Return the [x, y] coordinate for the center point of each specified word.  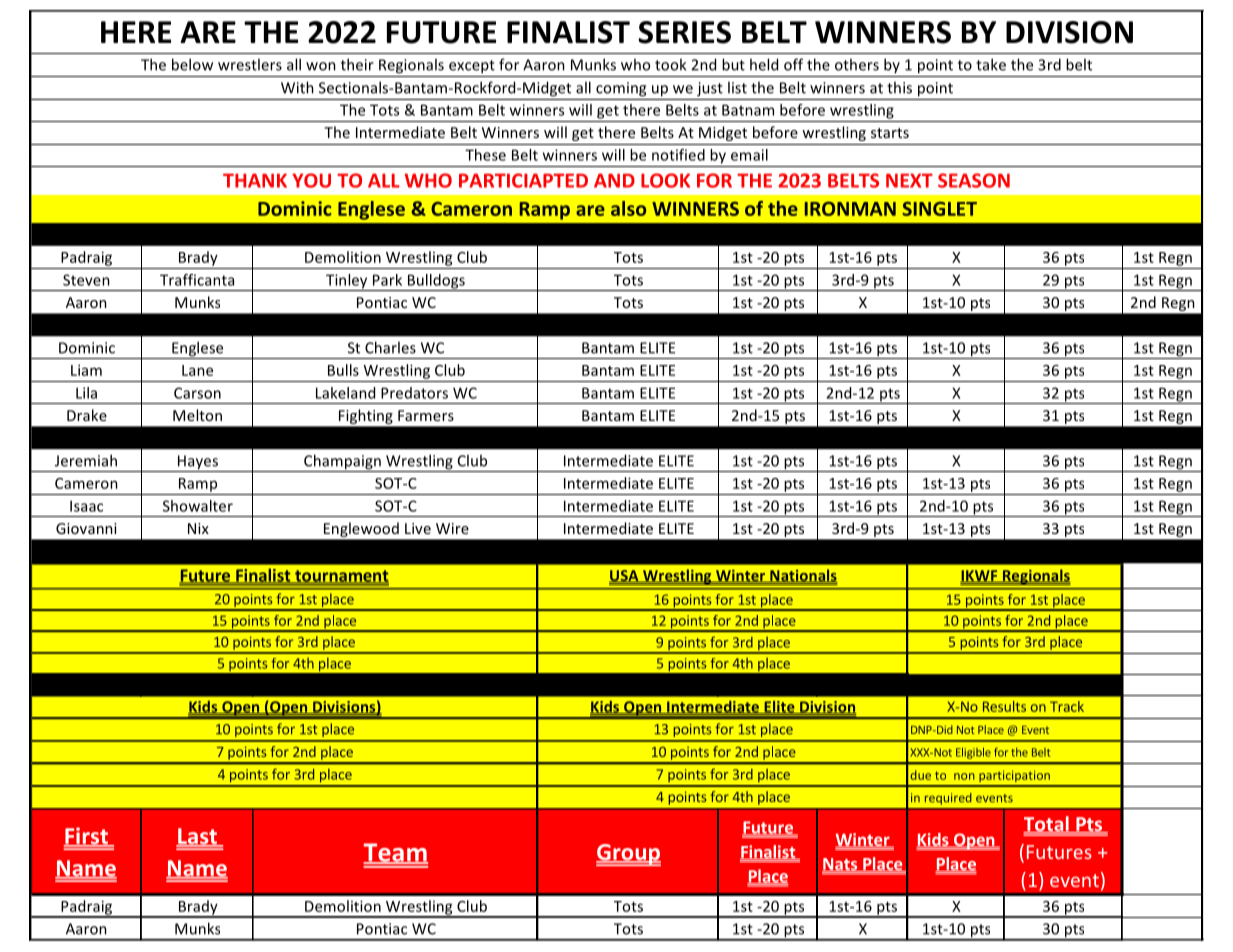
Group [628, 855]
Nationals [803, 576]
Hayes [198, 463]
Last [197, 837]
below [192, 64]
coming [621, 89]
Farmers [426, 415]
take [991, 64]
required [948, 799]
